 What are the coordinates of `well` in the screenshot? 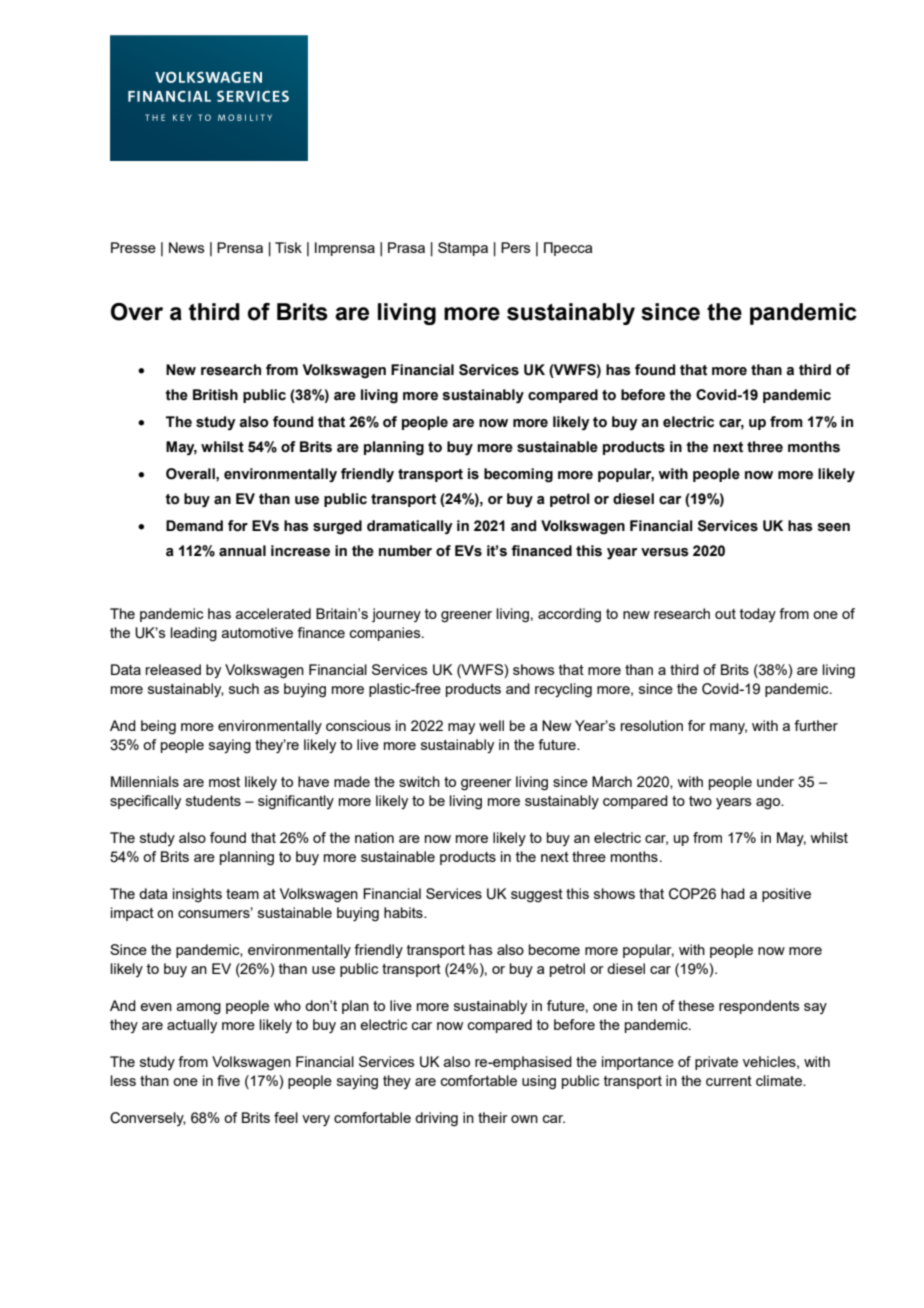 It's located at (491, 725).
